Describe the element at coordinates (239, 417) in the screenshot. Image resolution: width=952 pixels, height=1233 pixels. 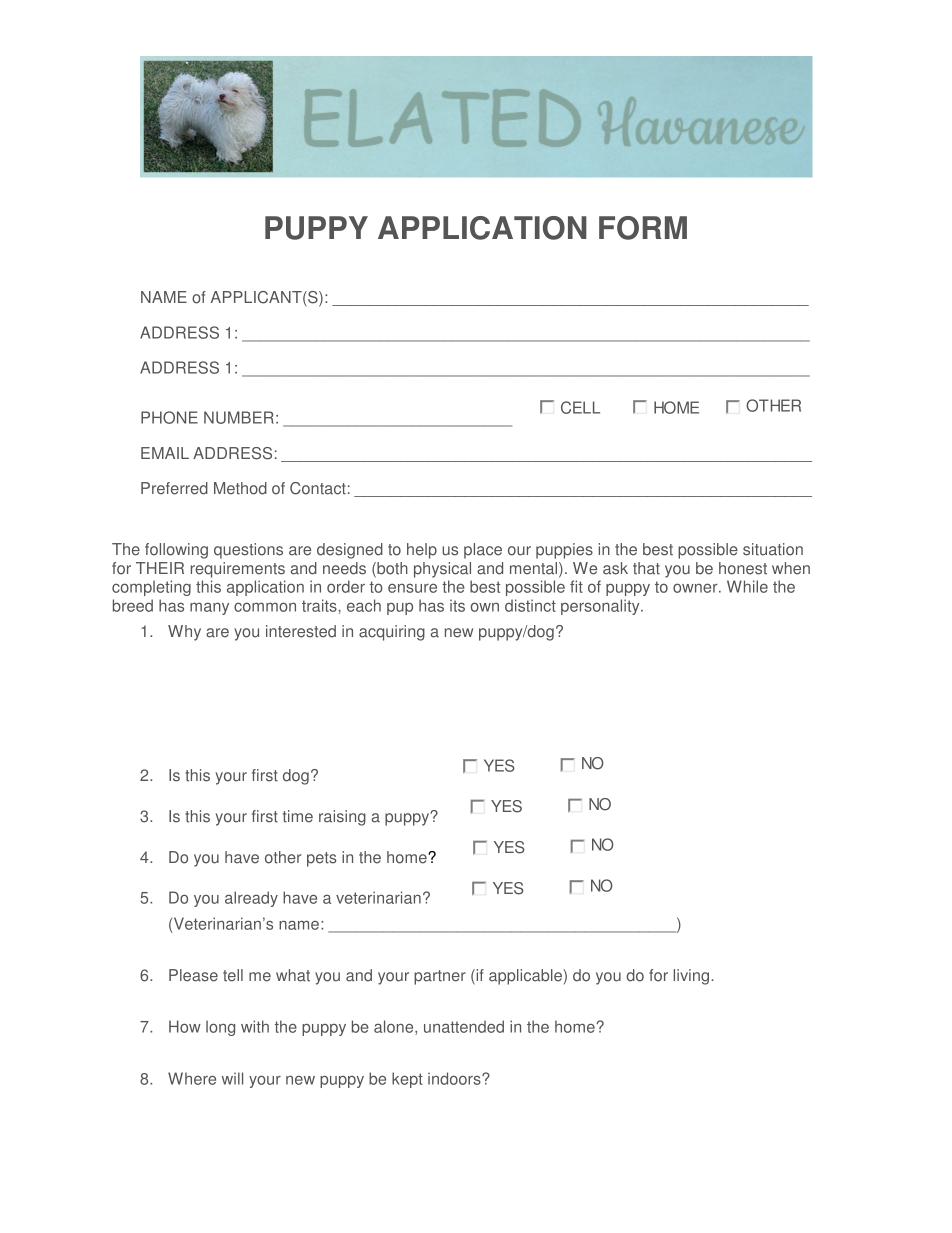
I see `NUMBER` at that location.
